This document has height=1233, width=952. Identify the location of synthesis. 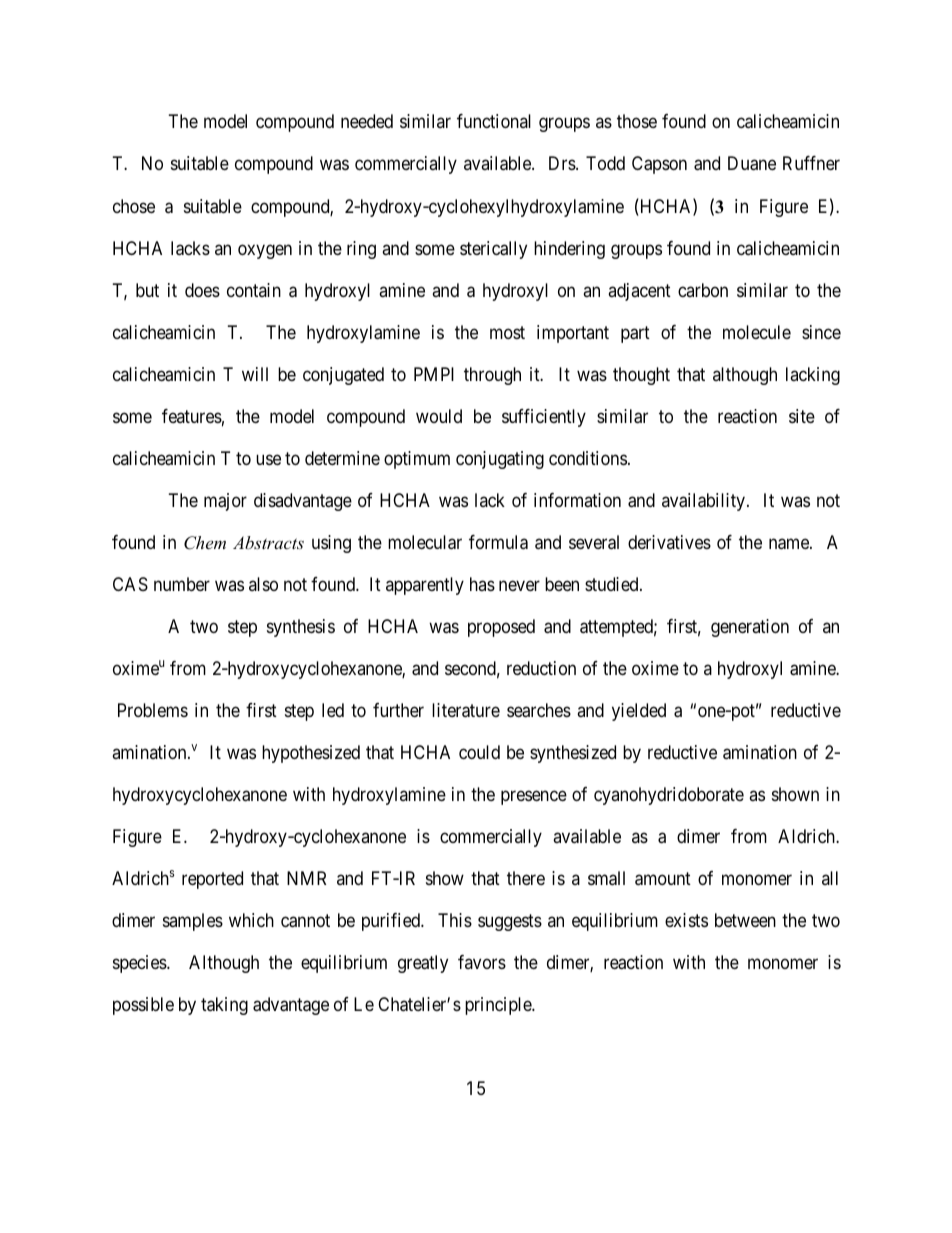
(301, 628).
